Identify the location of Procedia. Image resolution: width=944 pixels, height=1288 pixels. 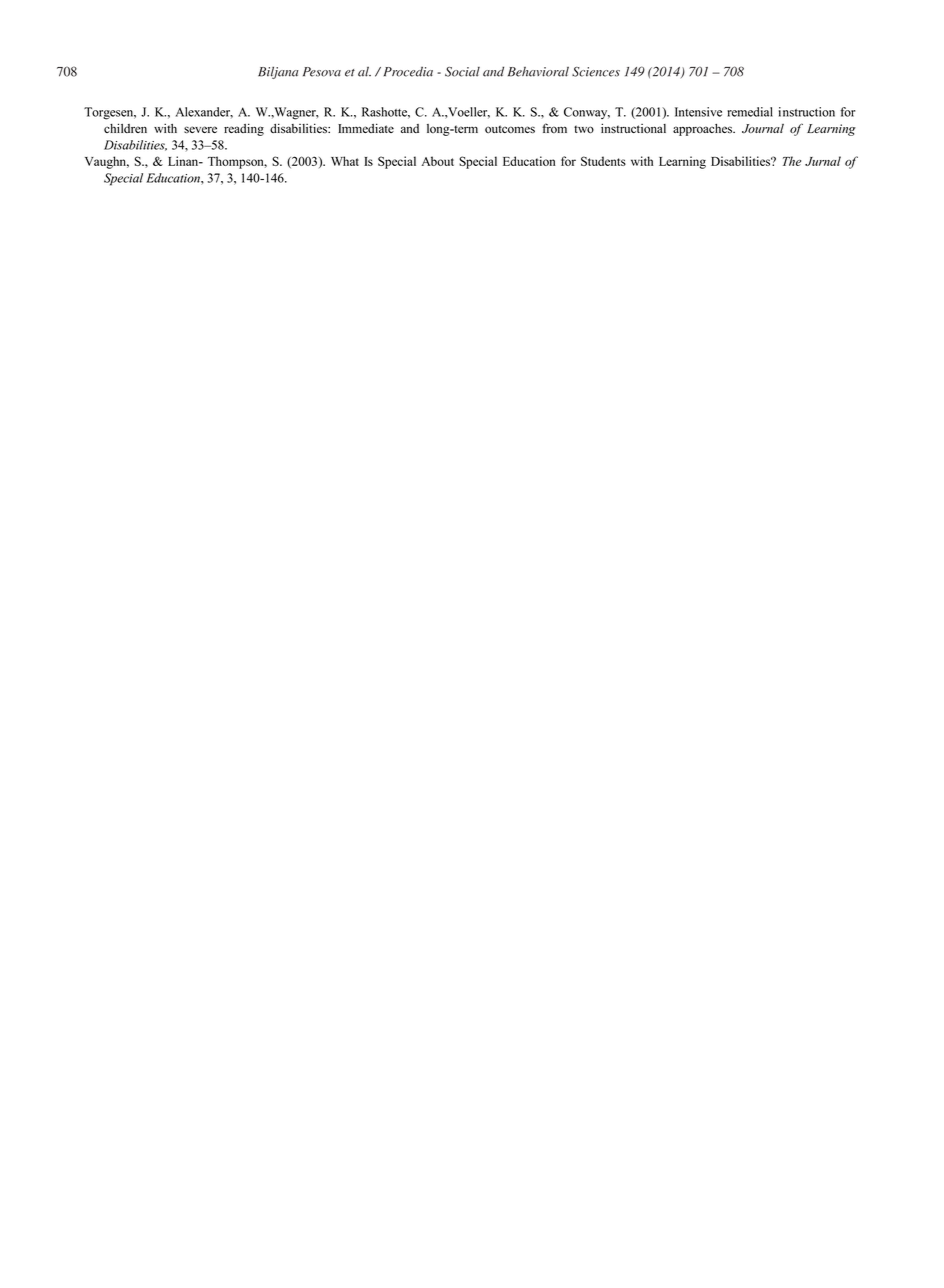
(408, 71).
